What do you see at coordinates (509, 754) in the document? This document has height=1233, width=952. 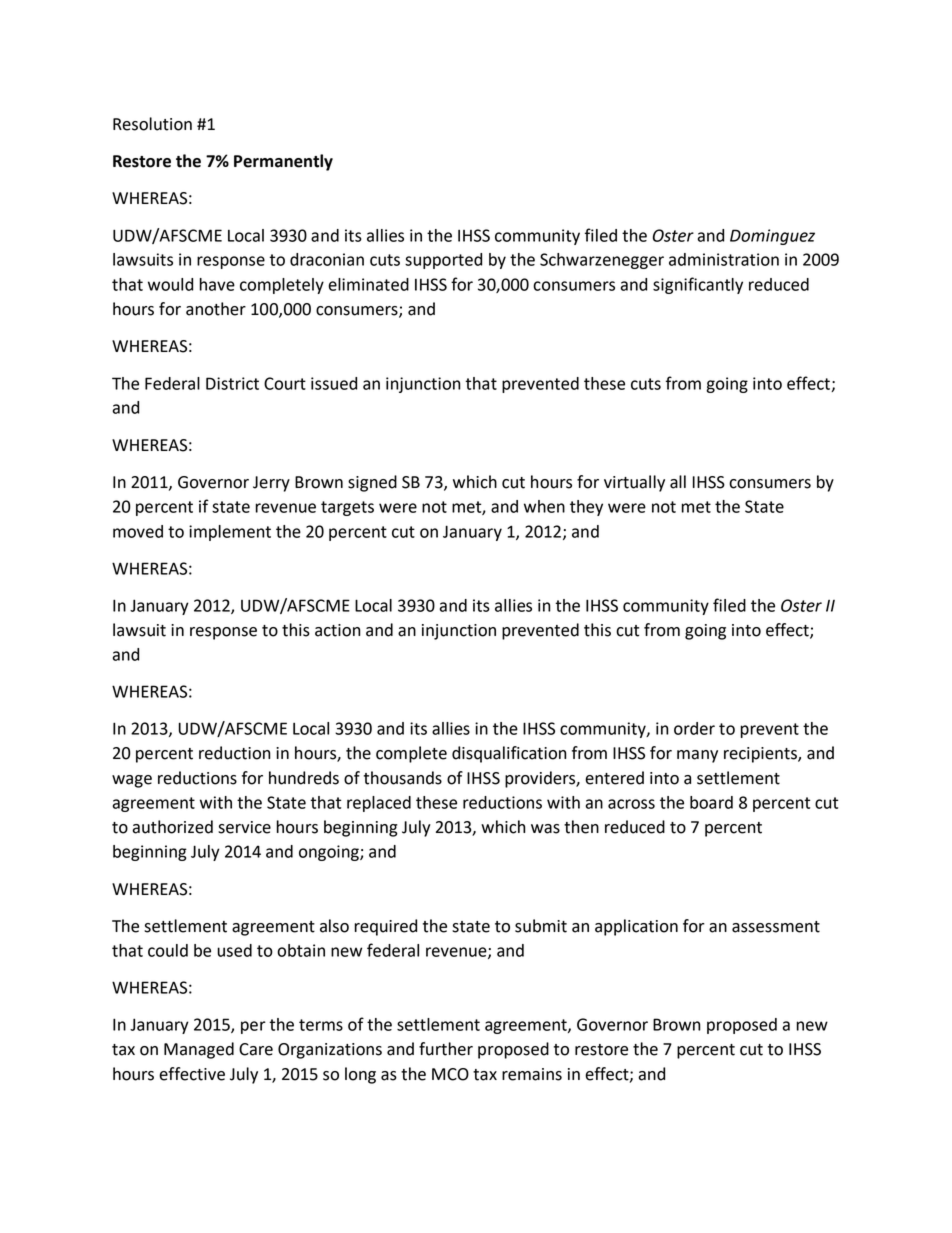 I see `disqualification` at bounding box center [509, 754].
